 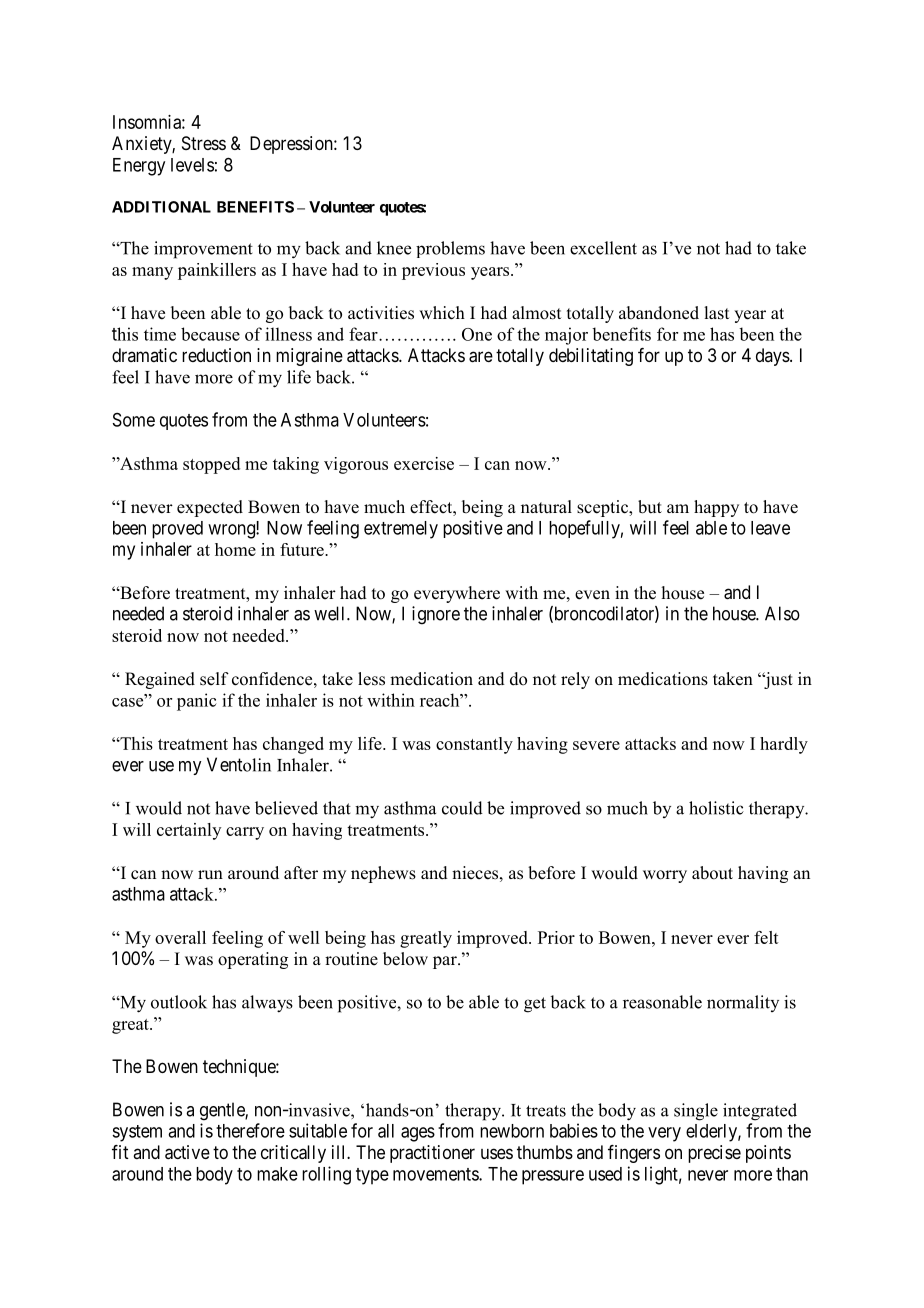 What do you see at coordinates (424, 463) in the page?
I see `exercise` at bounding box center [424, 463].
